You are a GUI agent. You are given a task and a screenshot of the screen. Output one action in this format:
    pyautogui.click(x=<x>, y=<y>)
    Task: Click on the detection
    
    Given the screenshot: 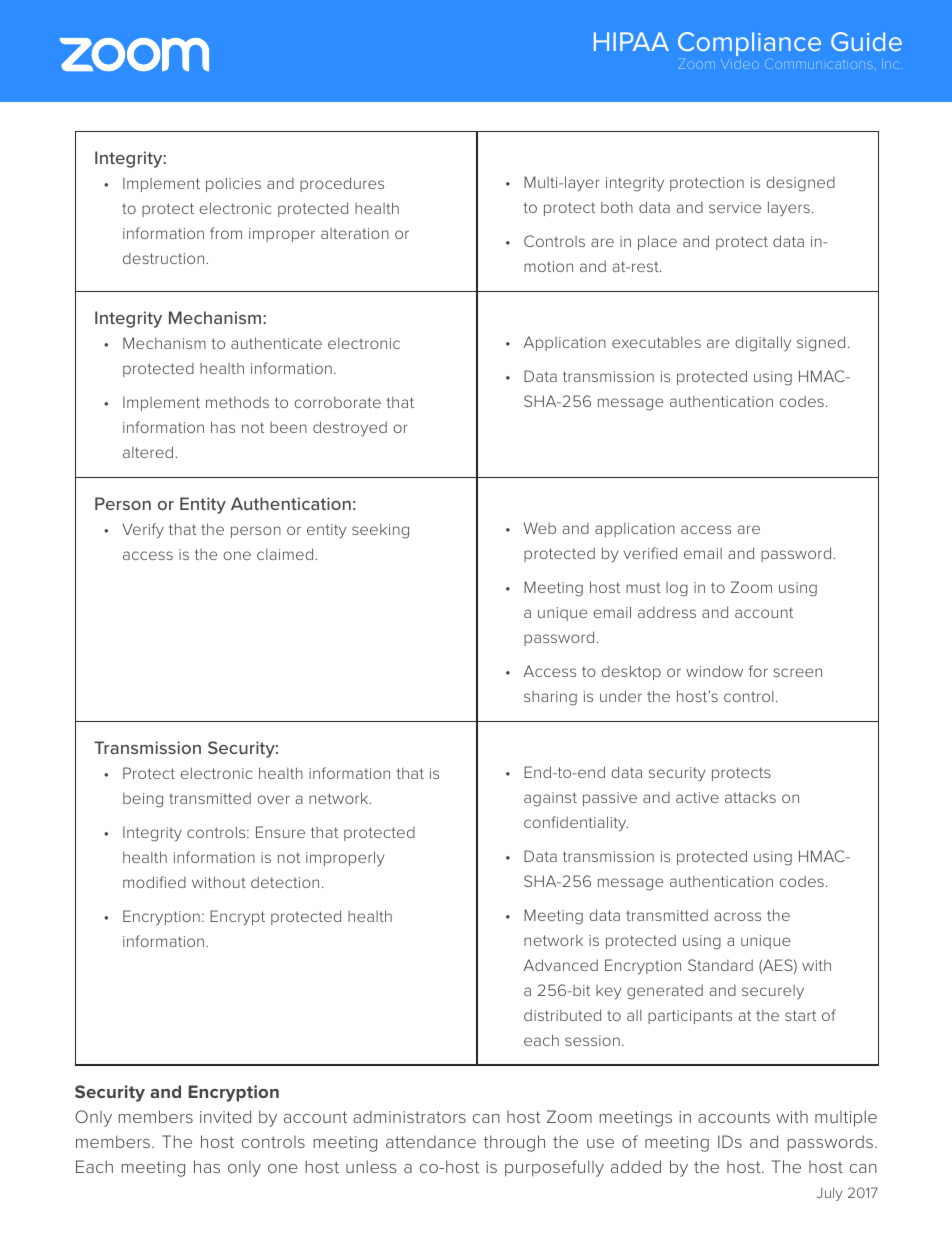 What is the action you would take?
    pyautogui.click(x=285, y=882)
